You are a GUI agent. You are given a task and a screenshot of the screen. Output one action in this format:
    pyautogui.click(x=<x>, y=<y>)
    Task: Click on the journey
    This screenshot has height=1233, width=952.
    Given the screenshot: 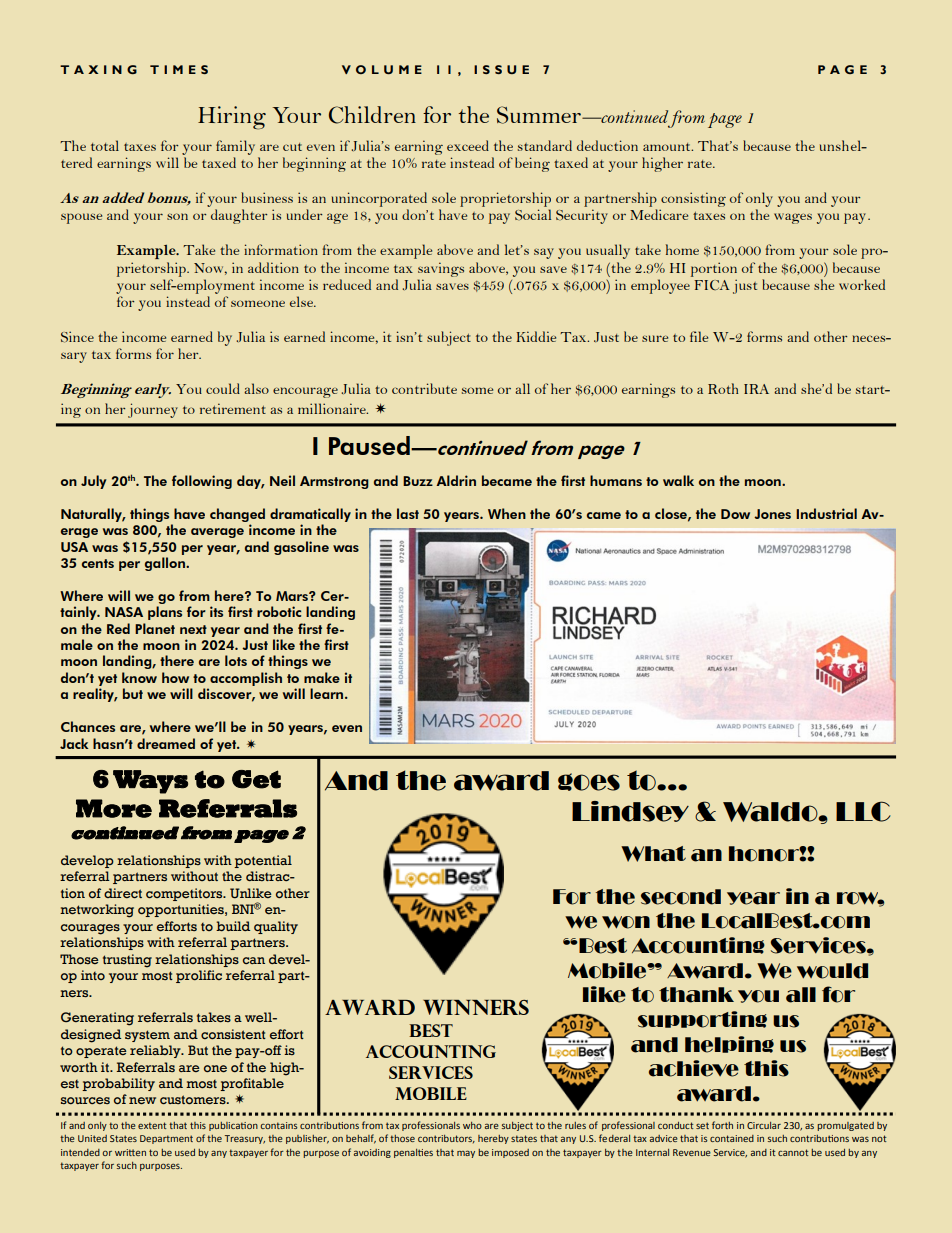 What is the action you would take?
    pyautogui.click(x=153, y=410)
